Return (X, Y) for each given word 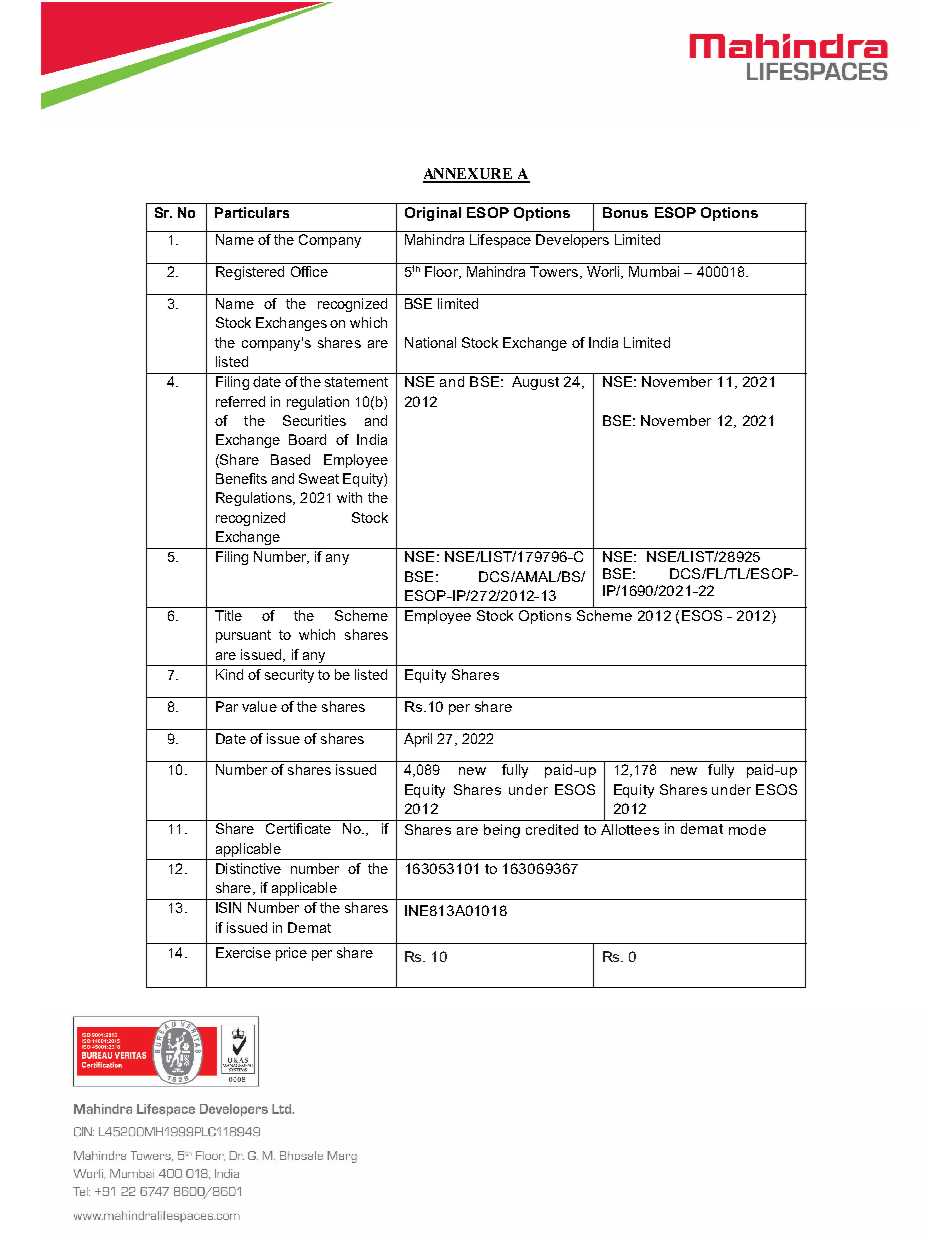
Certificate (298, 828)
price (291, 954)
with (349, 497)
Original (433, 214)
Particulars (252, 212)
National (430, 342)
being (502, 831)
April (418, 740)
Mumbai (654, 271)
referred (240, 401)
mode (747, 829)
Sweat (319, 478)
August (535, 383)
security (289, 676)
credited (552, 829)
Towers (555, 272)
